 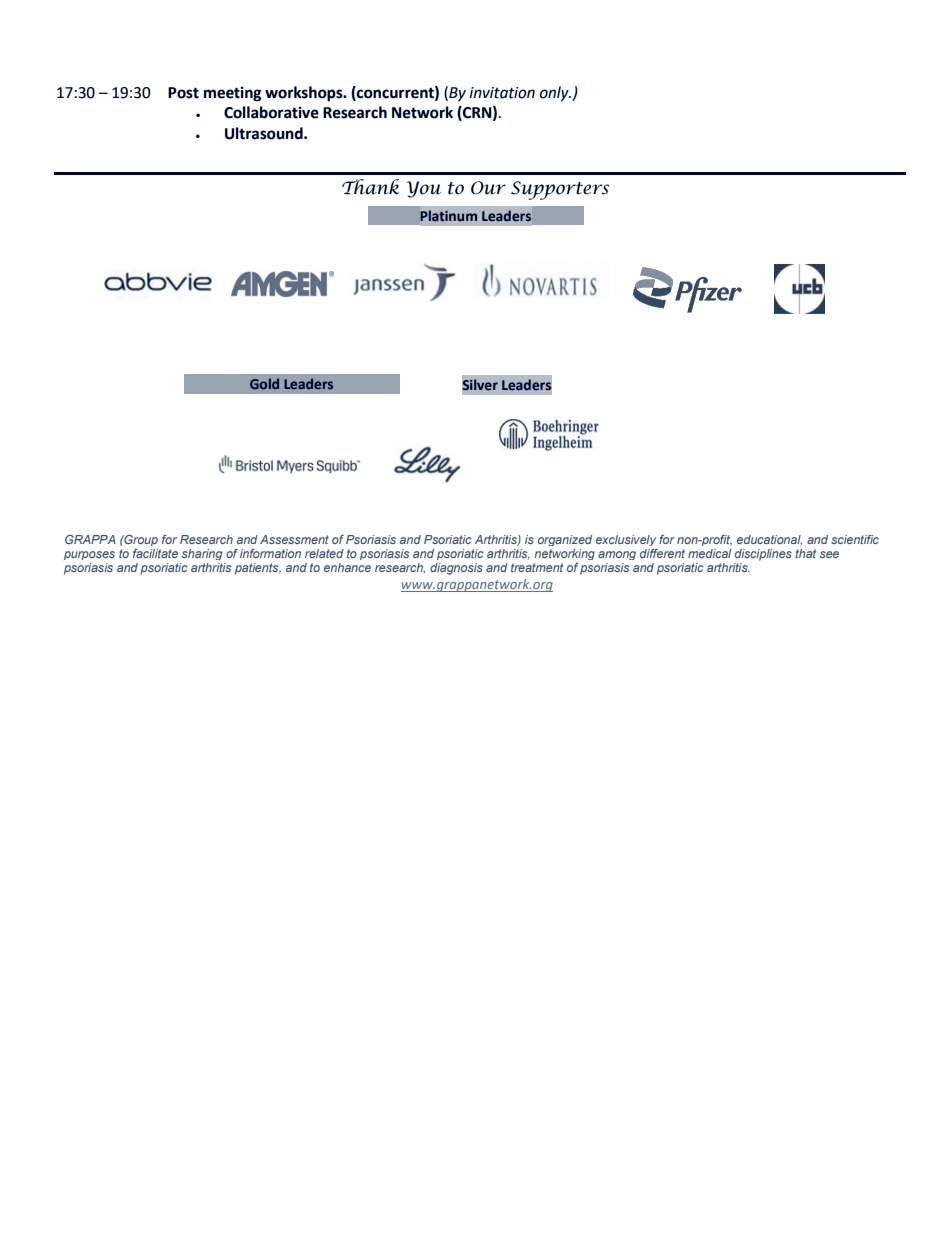 I want to click on Gold, so click(x=264, y=383).
